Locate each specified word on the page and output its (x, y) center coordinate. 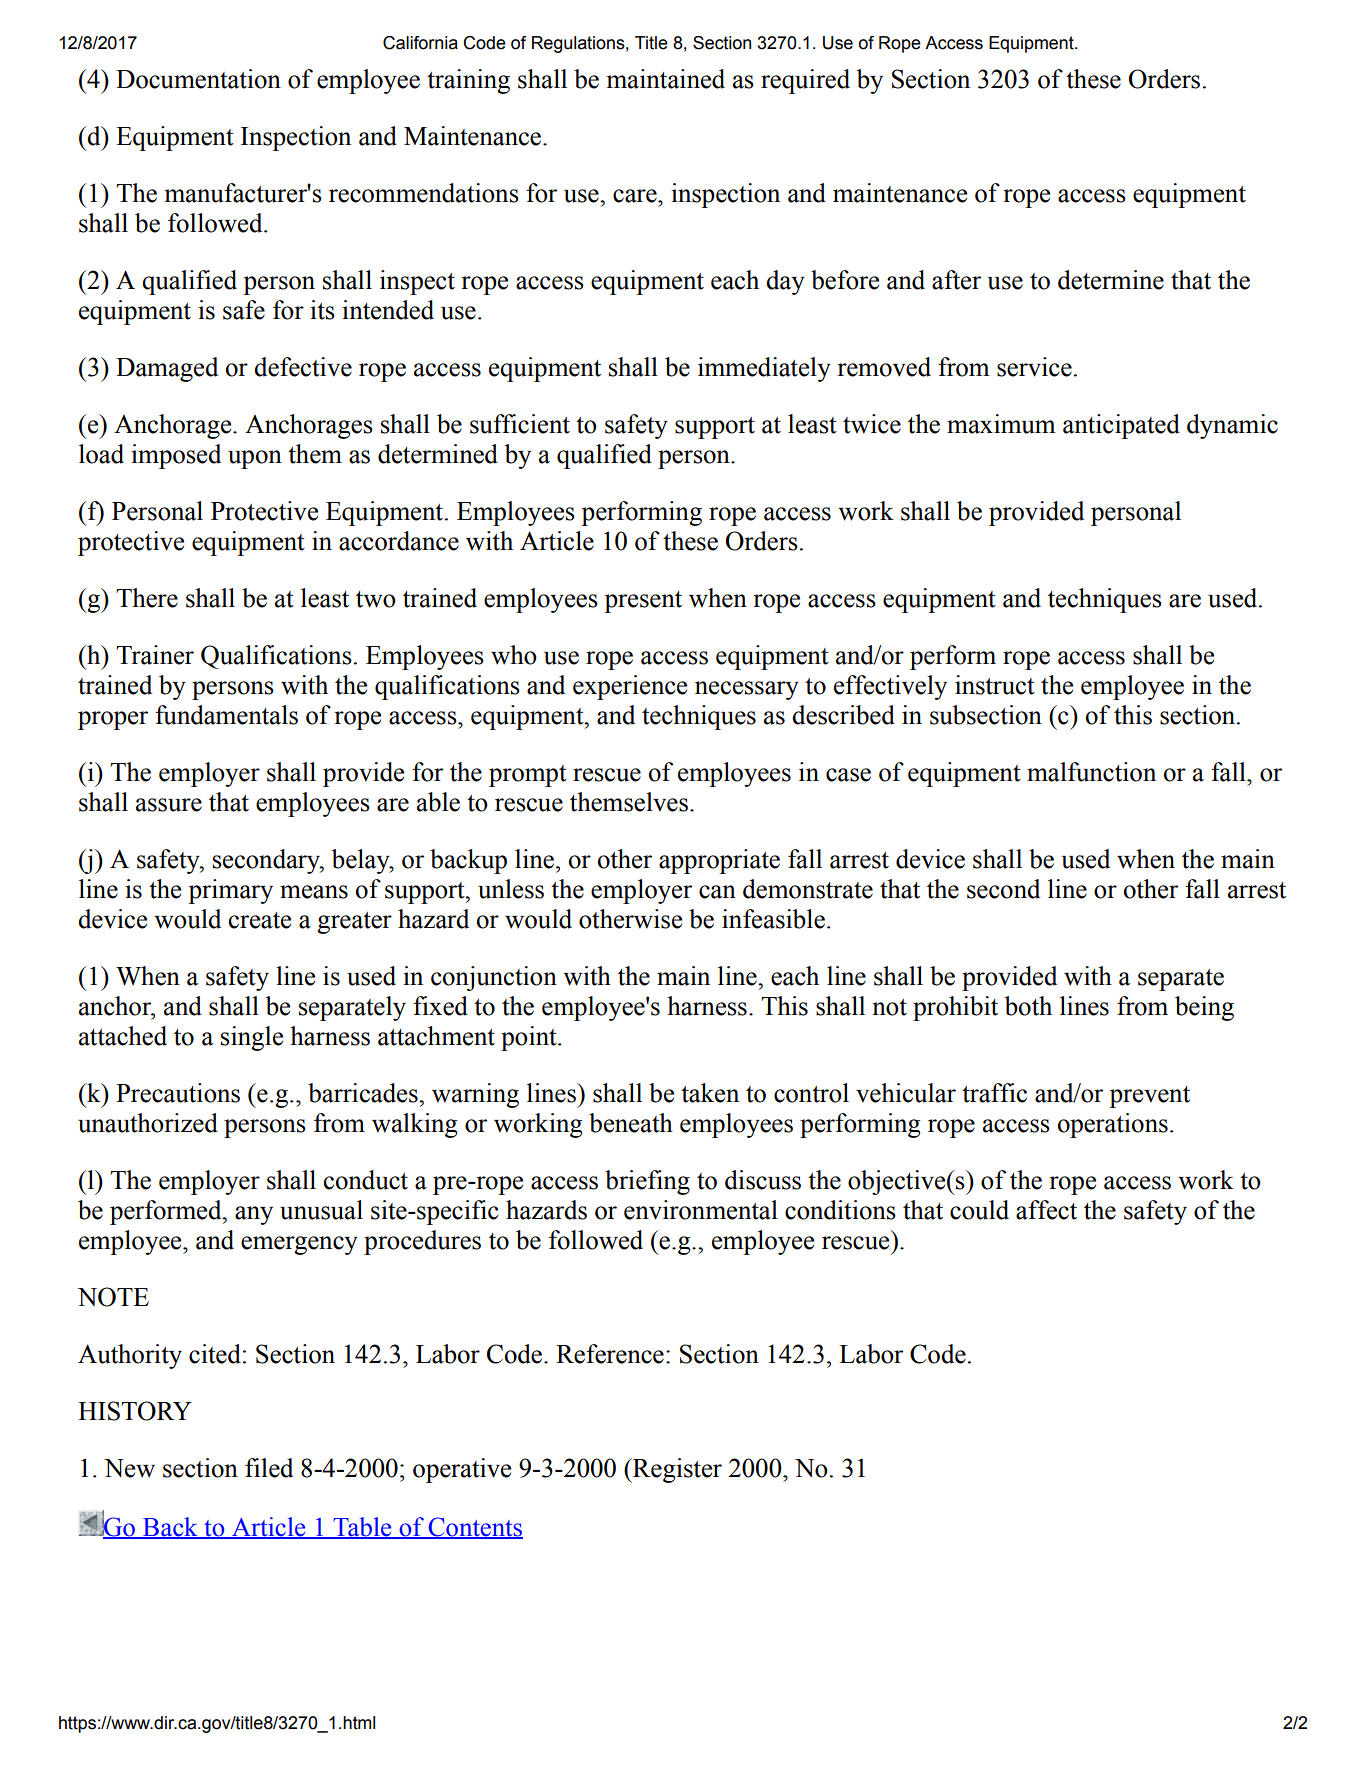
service (1034, 367)
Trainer (155, 655)
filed (269, 1468)
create (260, 920)
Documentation (198, 79)
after (956, 280)
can (717, 892)
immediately (764, 369)
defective (303, 367)
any (254, 1215)
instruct (995, 685)
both (1028, 1006)
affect (1046, 1210)
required (805, 81)
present (643, 602)
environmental (701, 1210)
